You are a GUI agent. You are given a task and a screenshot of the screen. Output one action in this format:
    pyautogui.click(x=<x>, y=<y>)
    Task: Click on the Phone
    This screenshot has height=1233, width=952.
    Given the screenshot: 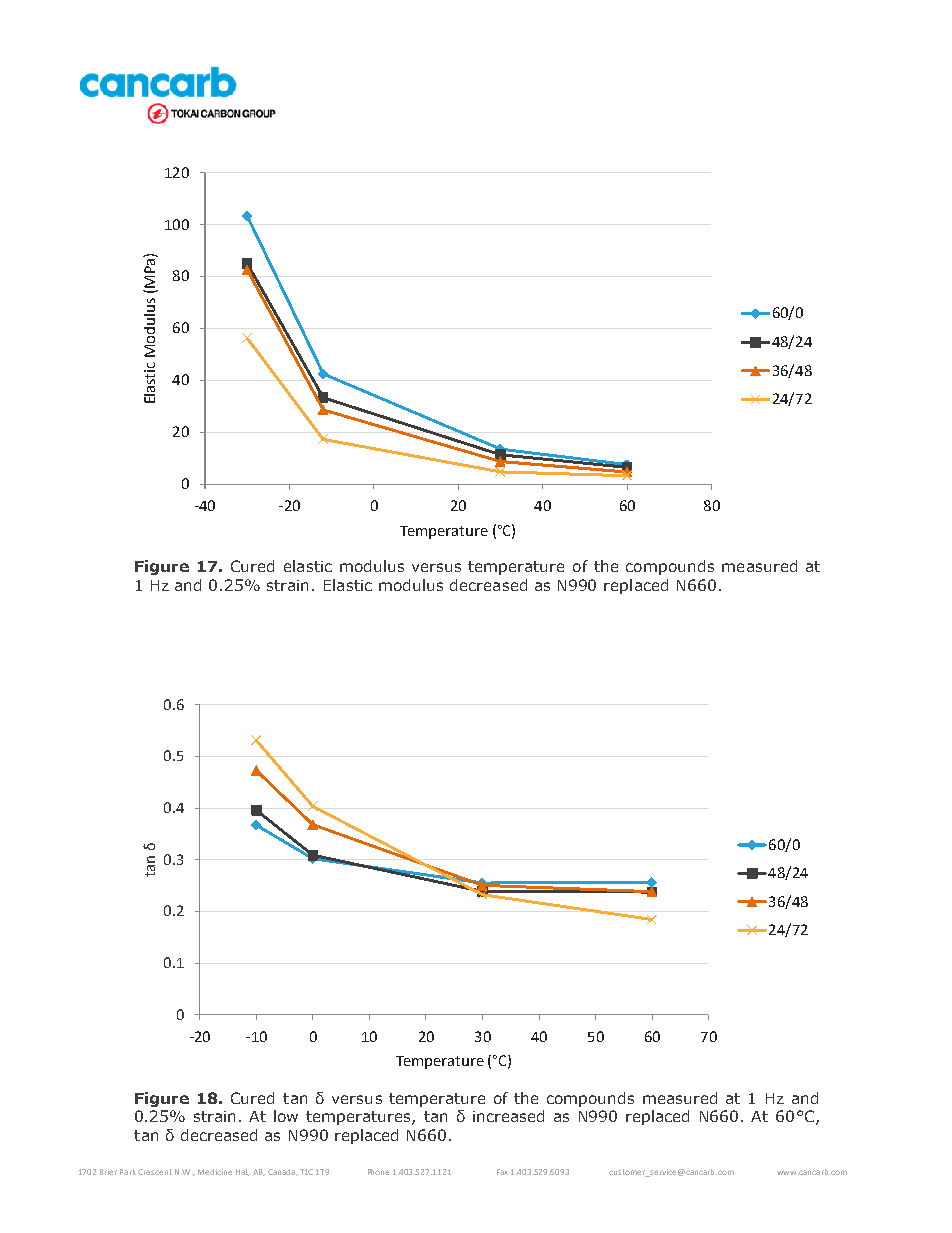 What is the action you would take?
    pyautogui.click(x=378, y=1172)
